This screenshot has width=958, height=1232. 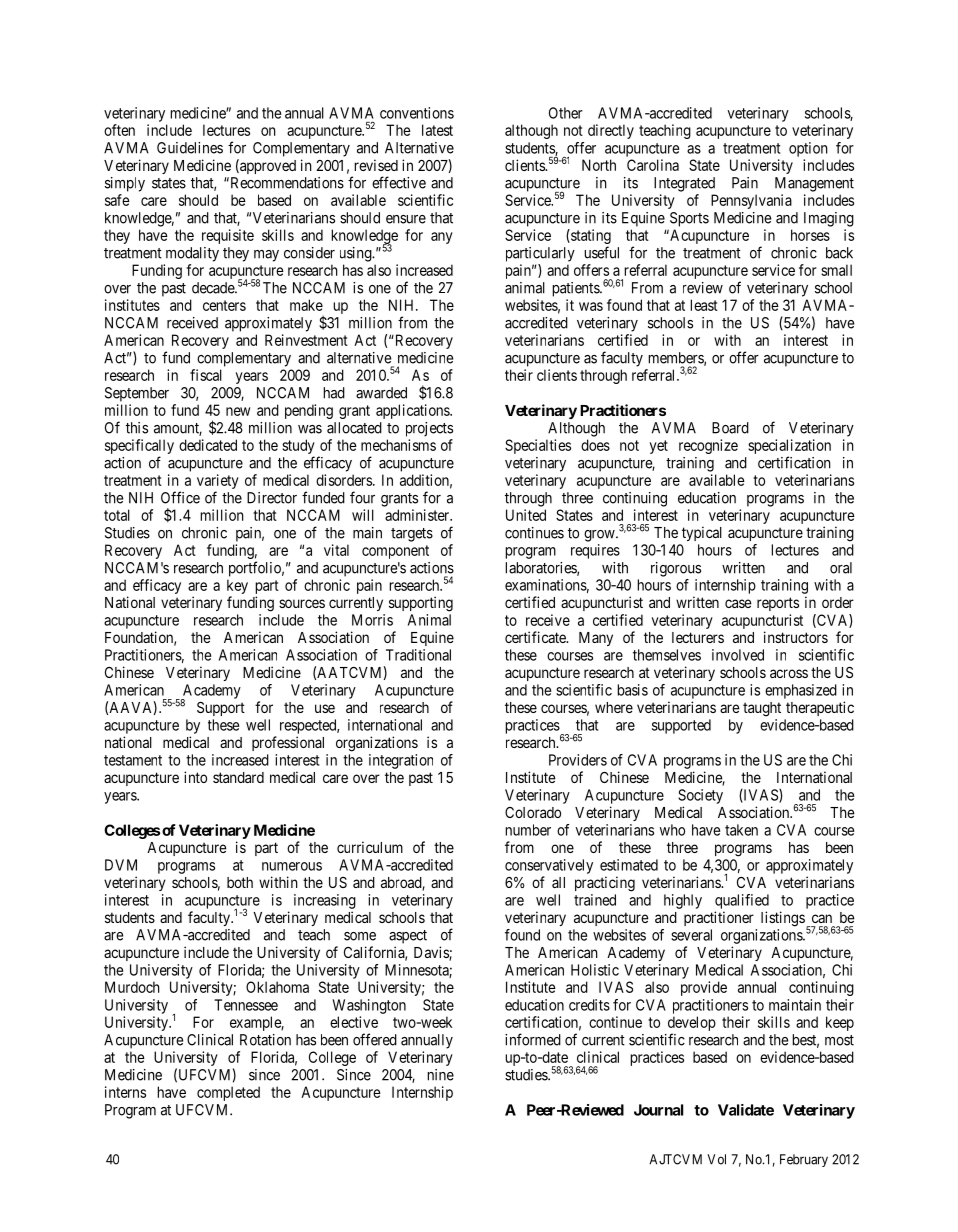 I want to click on taken, so click(x=741, y=830).
